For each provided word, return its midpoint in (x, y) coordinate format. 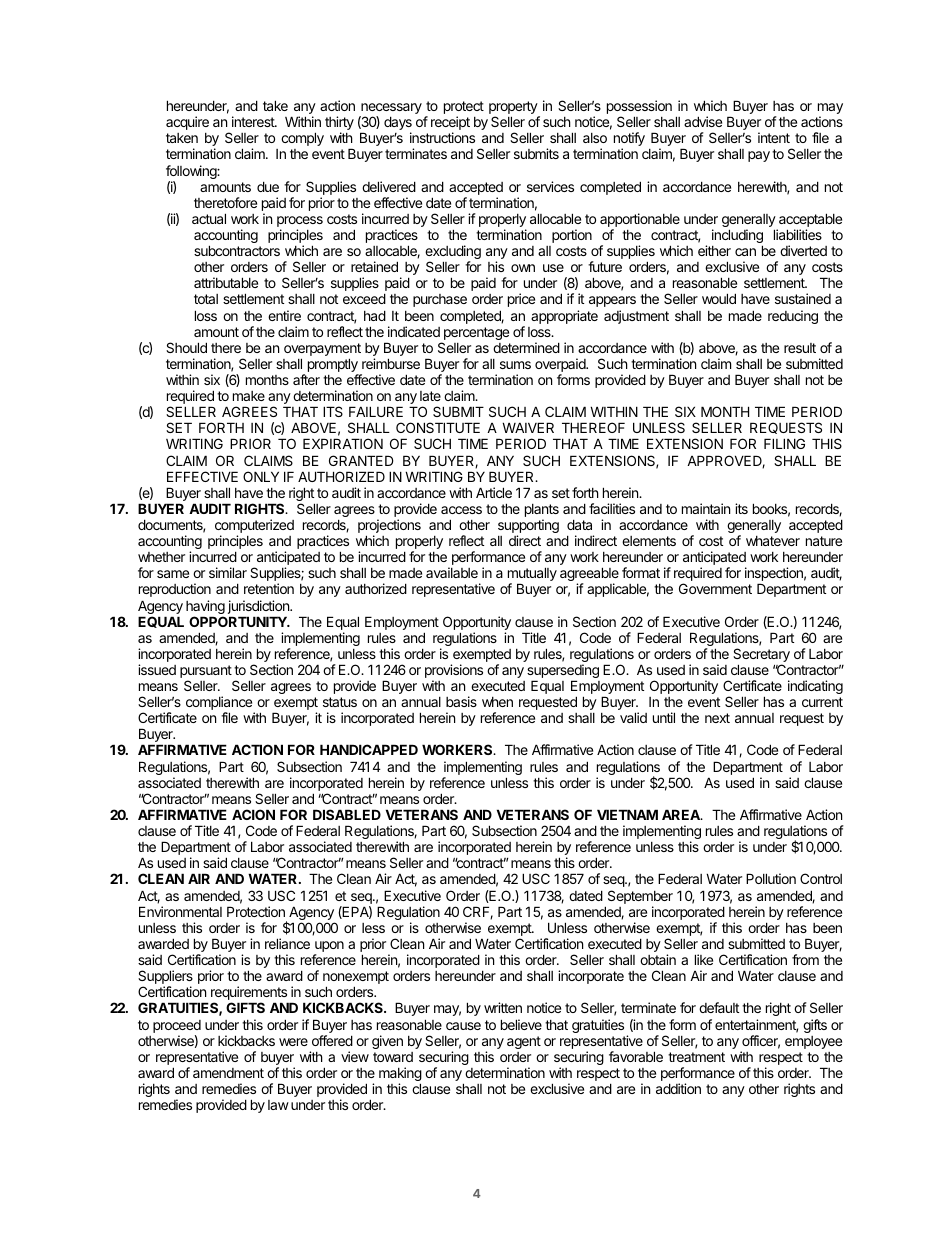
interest (254, 121)
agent (524, 1042)
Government (715, 588)
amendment (228, 1073)
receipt (450, 124)
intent (774, 137)
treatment (696, 1057)
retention (269, 588)
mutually (532, 575)
